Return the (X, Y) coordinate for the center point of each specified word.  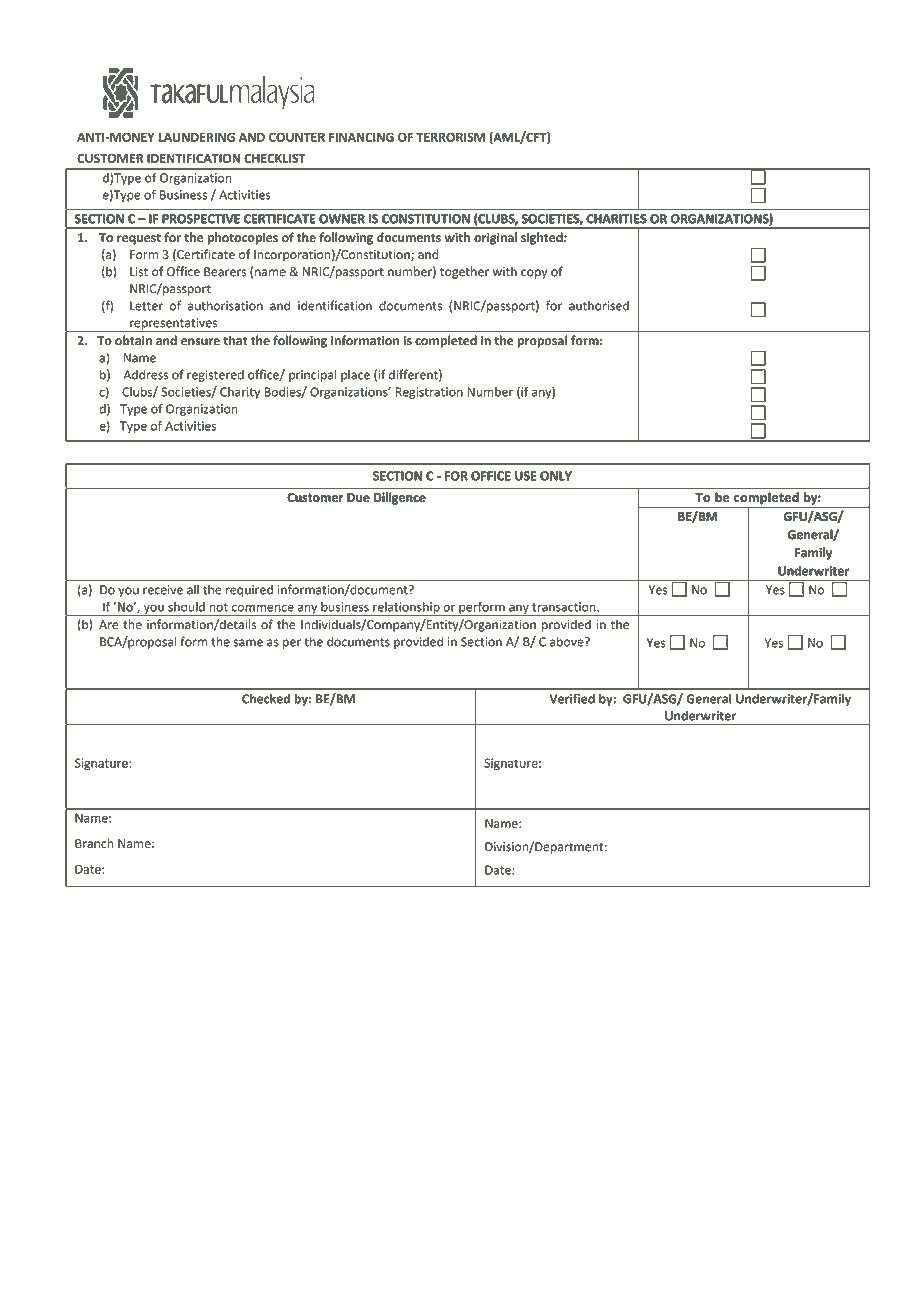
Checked (266, 699)
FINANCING (361, 137)
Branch (94, 843)
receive (163, 590)
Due (358, 497)
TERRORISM (450, 137)
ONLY (556, 476)
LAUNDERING (196, 137)
